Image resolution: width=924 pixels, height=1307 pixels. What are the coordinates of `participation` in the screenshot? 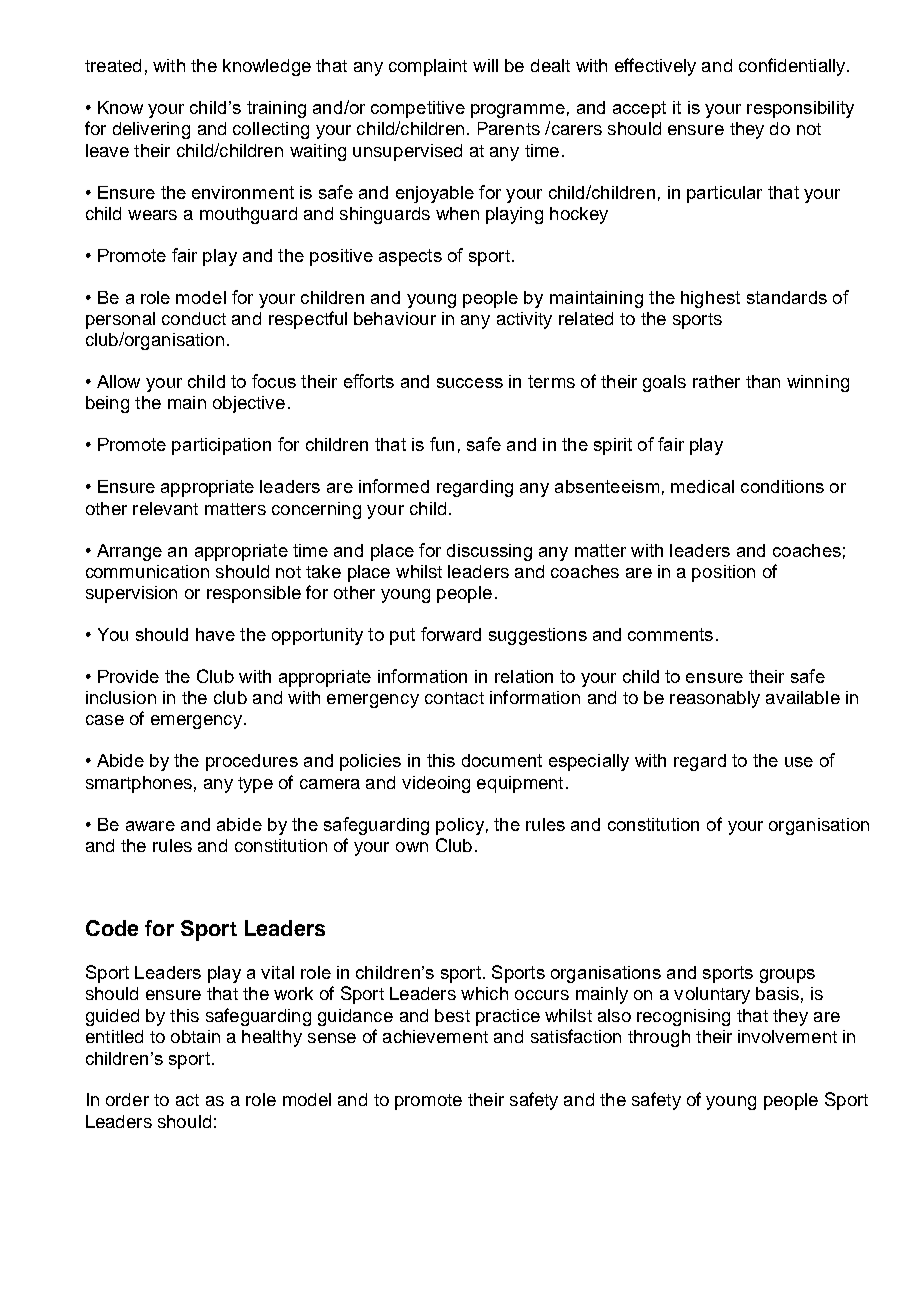 It's located at (221, 446).
